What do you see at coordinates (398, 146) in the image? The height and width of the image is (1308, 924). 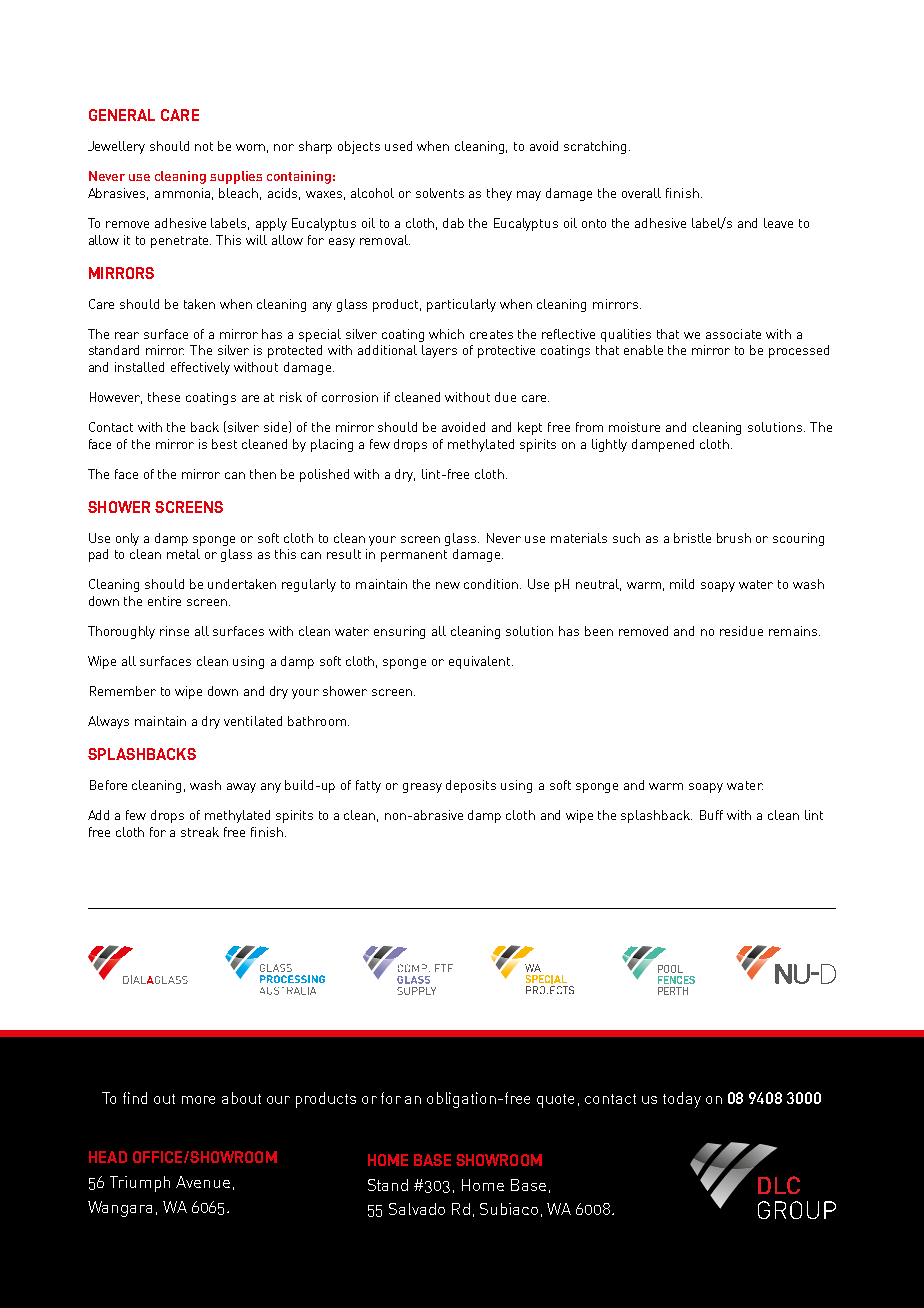 I see `used` at bounding box center [398, 146].
